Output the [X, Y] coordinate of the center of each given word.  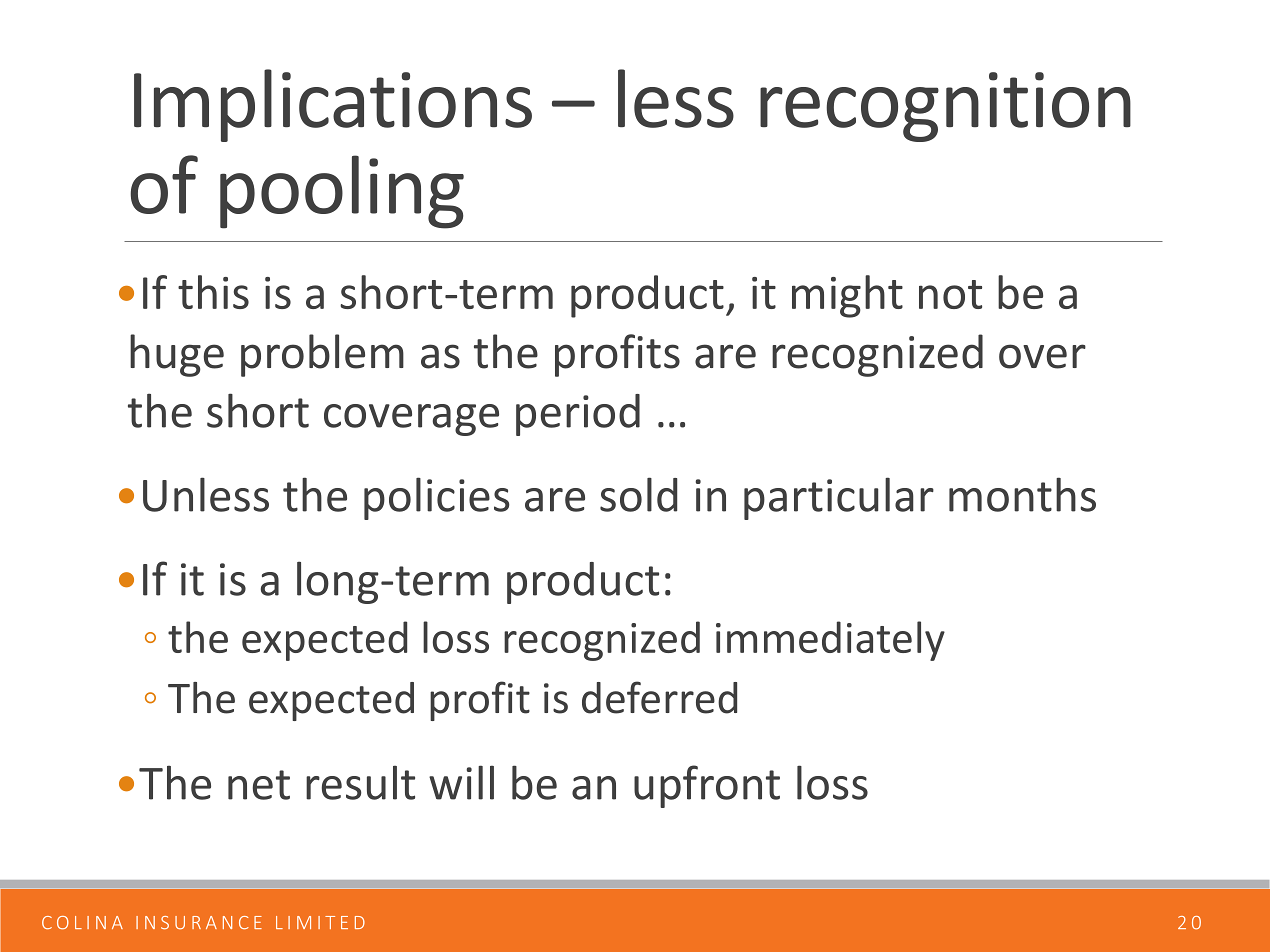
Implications [333, 105]
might [847, 296]
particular [839, 498]
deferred [659, 697]
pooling [342, 192]
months [1022, 494]
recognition [945, 107]
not [950, 294]
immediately [830, 641]
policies [436, 498]
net [259, 785]
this [213, 292]
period [578, 415]
